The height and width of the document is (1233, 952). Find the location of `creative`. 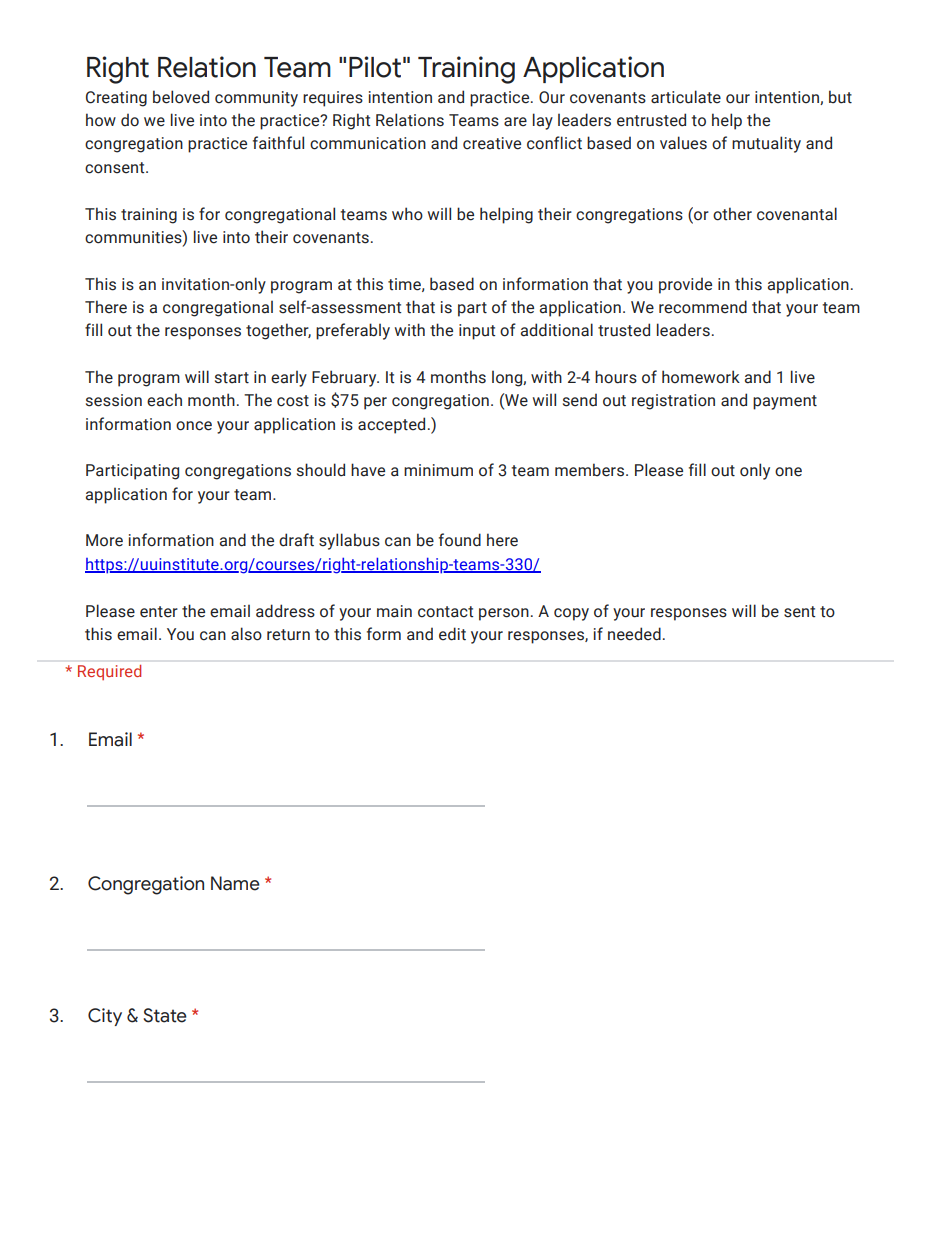

creative is located at coordinates (492, 143).
